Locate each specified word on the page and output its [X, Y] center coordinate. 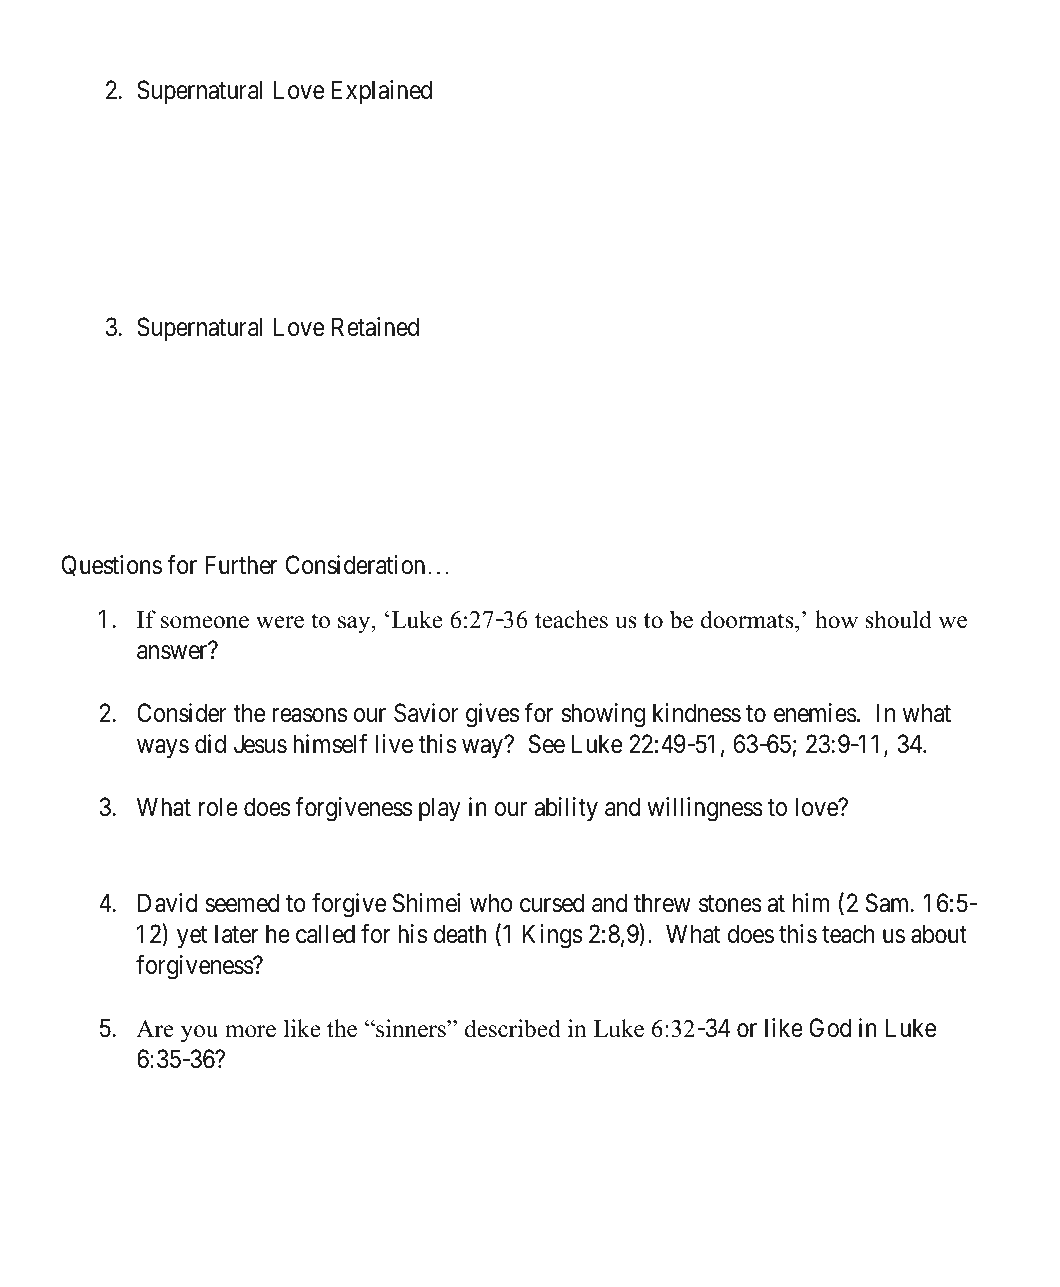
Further [241, 565]
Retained [375, 327]
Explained [382, 92]
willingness [705, 809]
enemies [815, 713]
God [830, 1028]
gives [492, 715]
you [199, 1034]
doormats [748, 619]
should [898, 619]
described [513, 1028]
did [210, 744]
